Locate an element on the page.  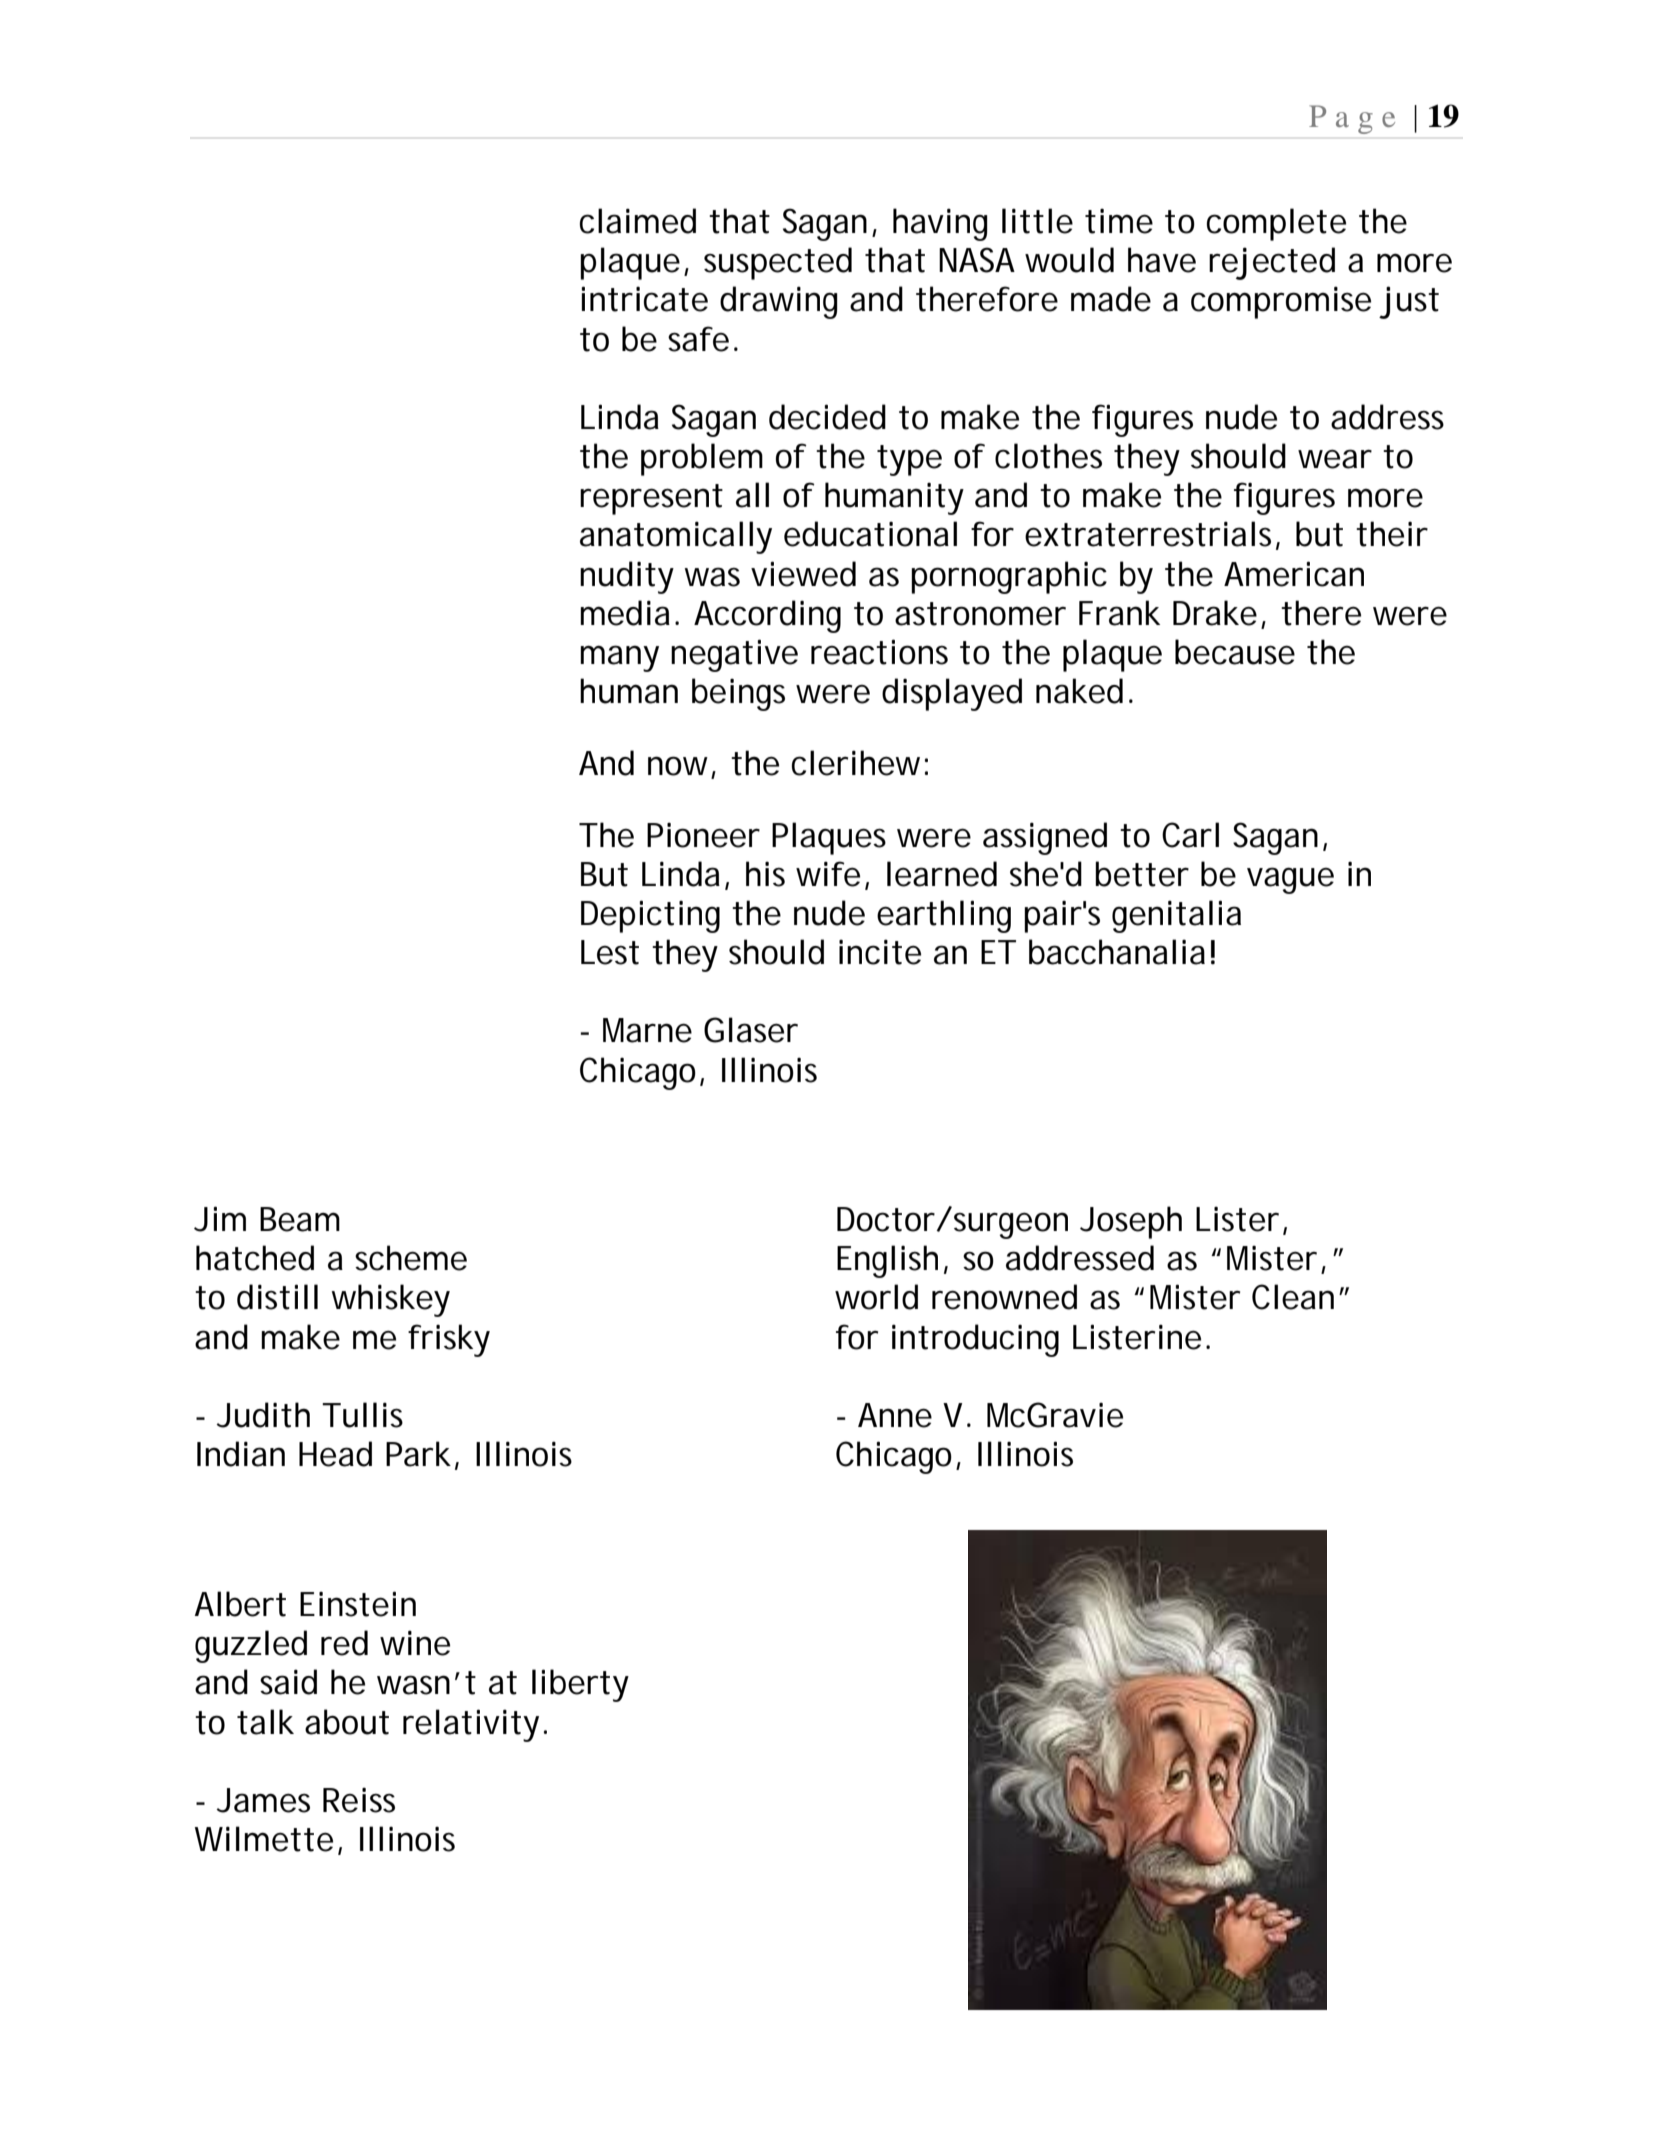
rejected is located at coordinates (1272, 263).
